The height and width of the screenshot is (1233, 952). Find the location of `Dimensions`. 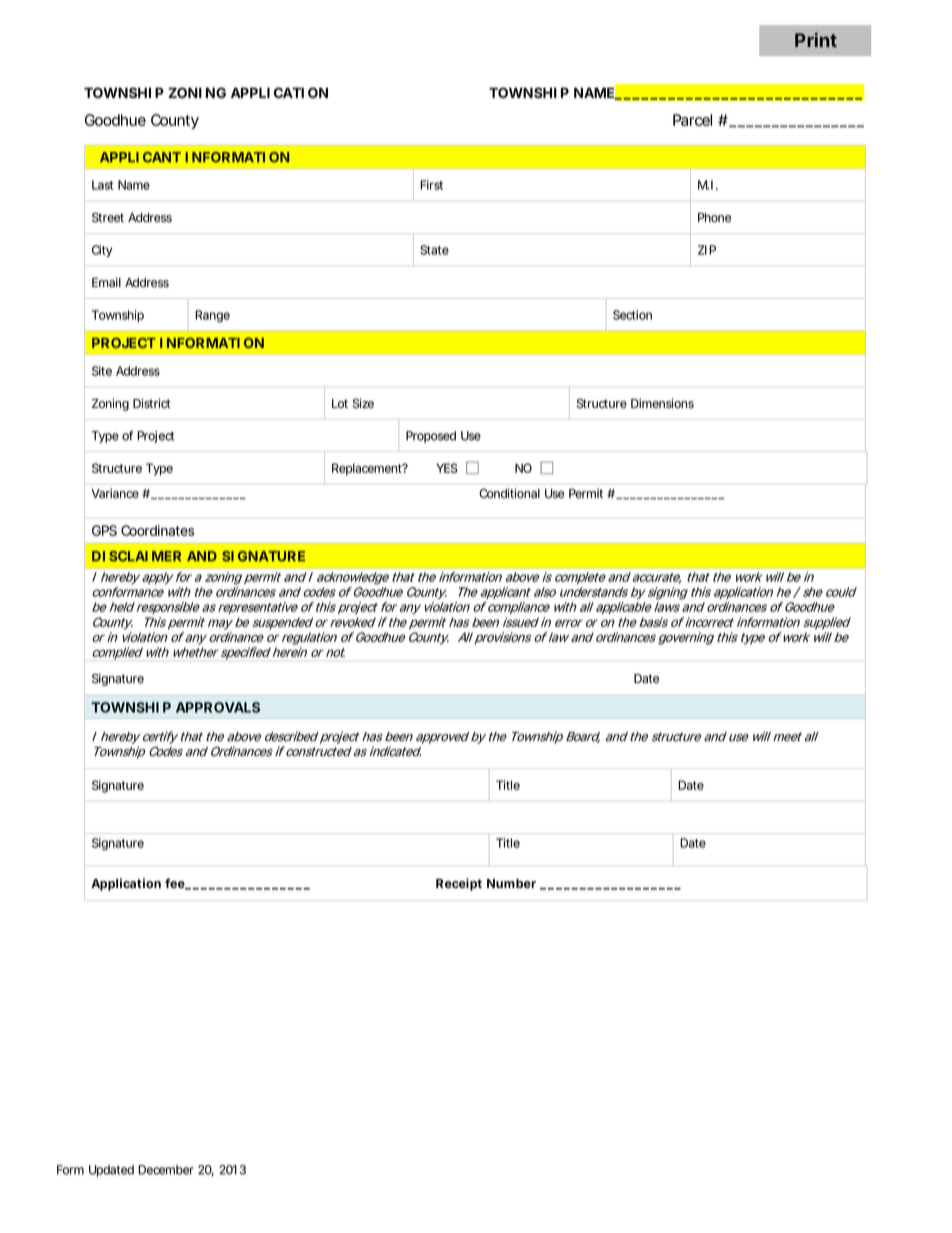

Dimensions is located at coordinates (662, 403).
